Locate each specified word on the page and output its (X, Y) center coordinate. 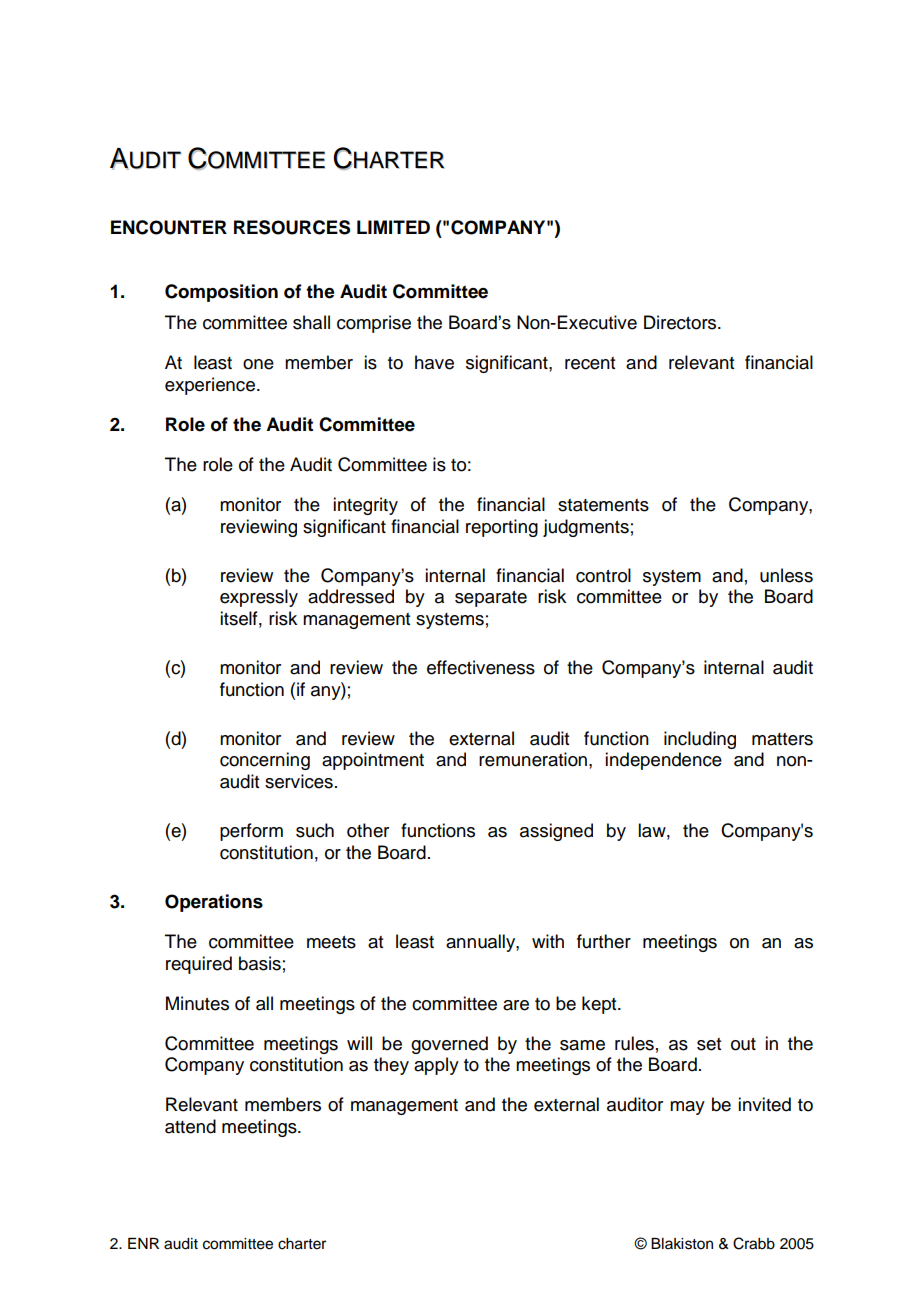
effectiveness (481, 667)
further (604, 941)
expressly (259, 598)
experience (211, 386)
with (548, 941)
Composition (221, 293)
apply (436, 1066)
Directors (681, 322)
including (700, 740)
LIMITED (393, 227)
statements (603, 505)
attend (190, 1126)
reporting (502, 528)
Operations (214, 903)
